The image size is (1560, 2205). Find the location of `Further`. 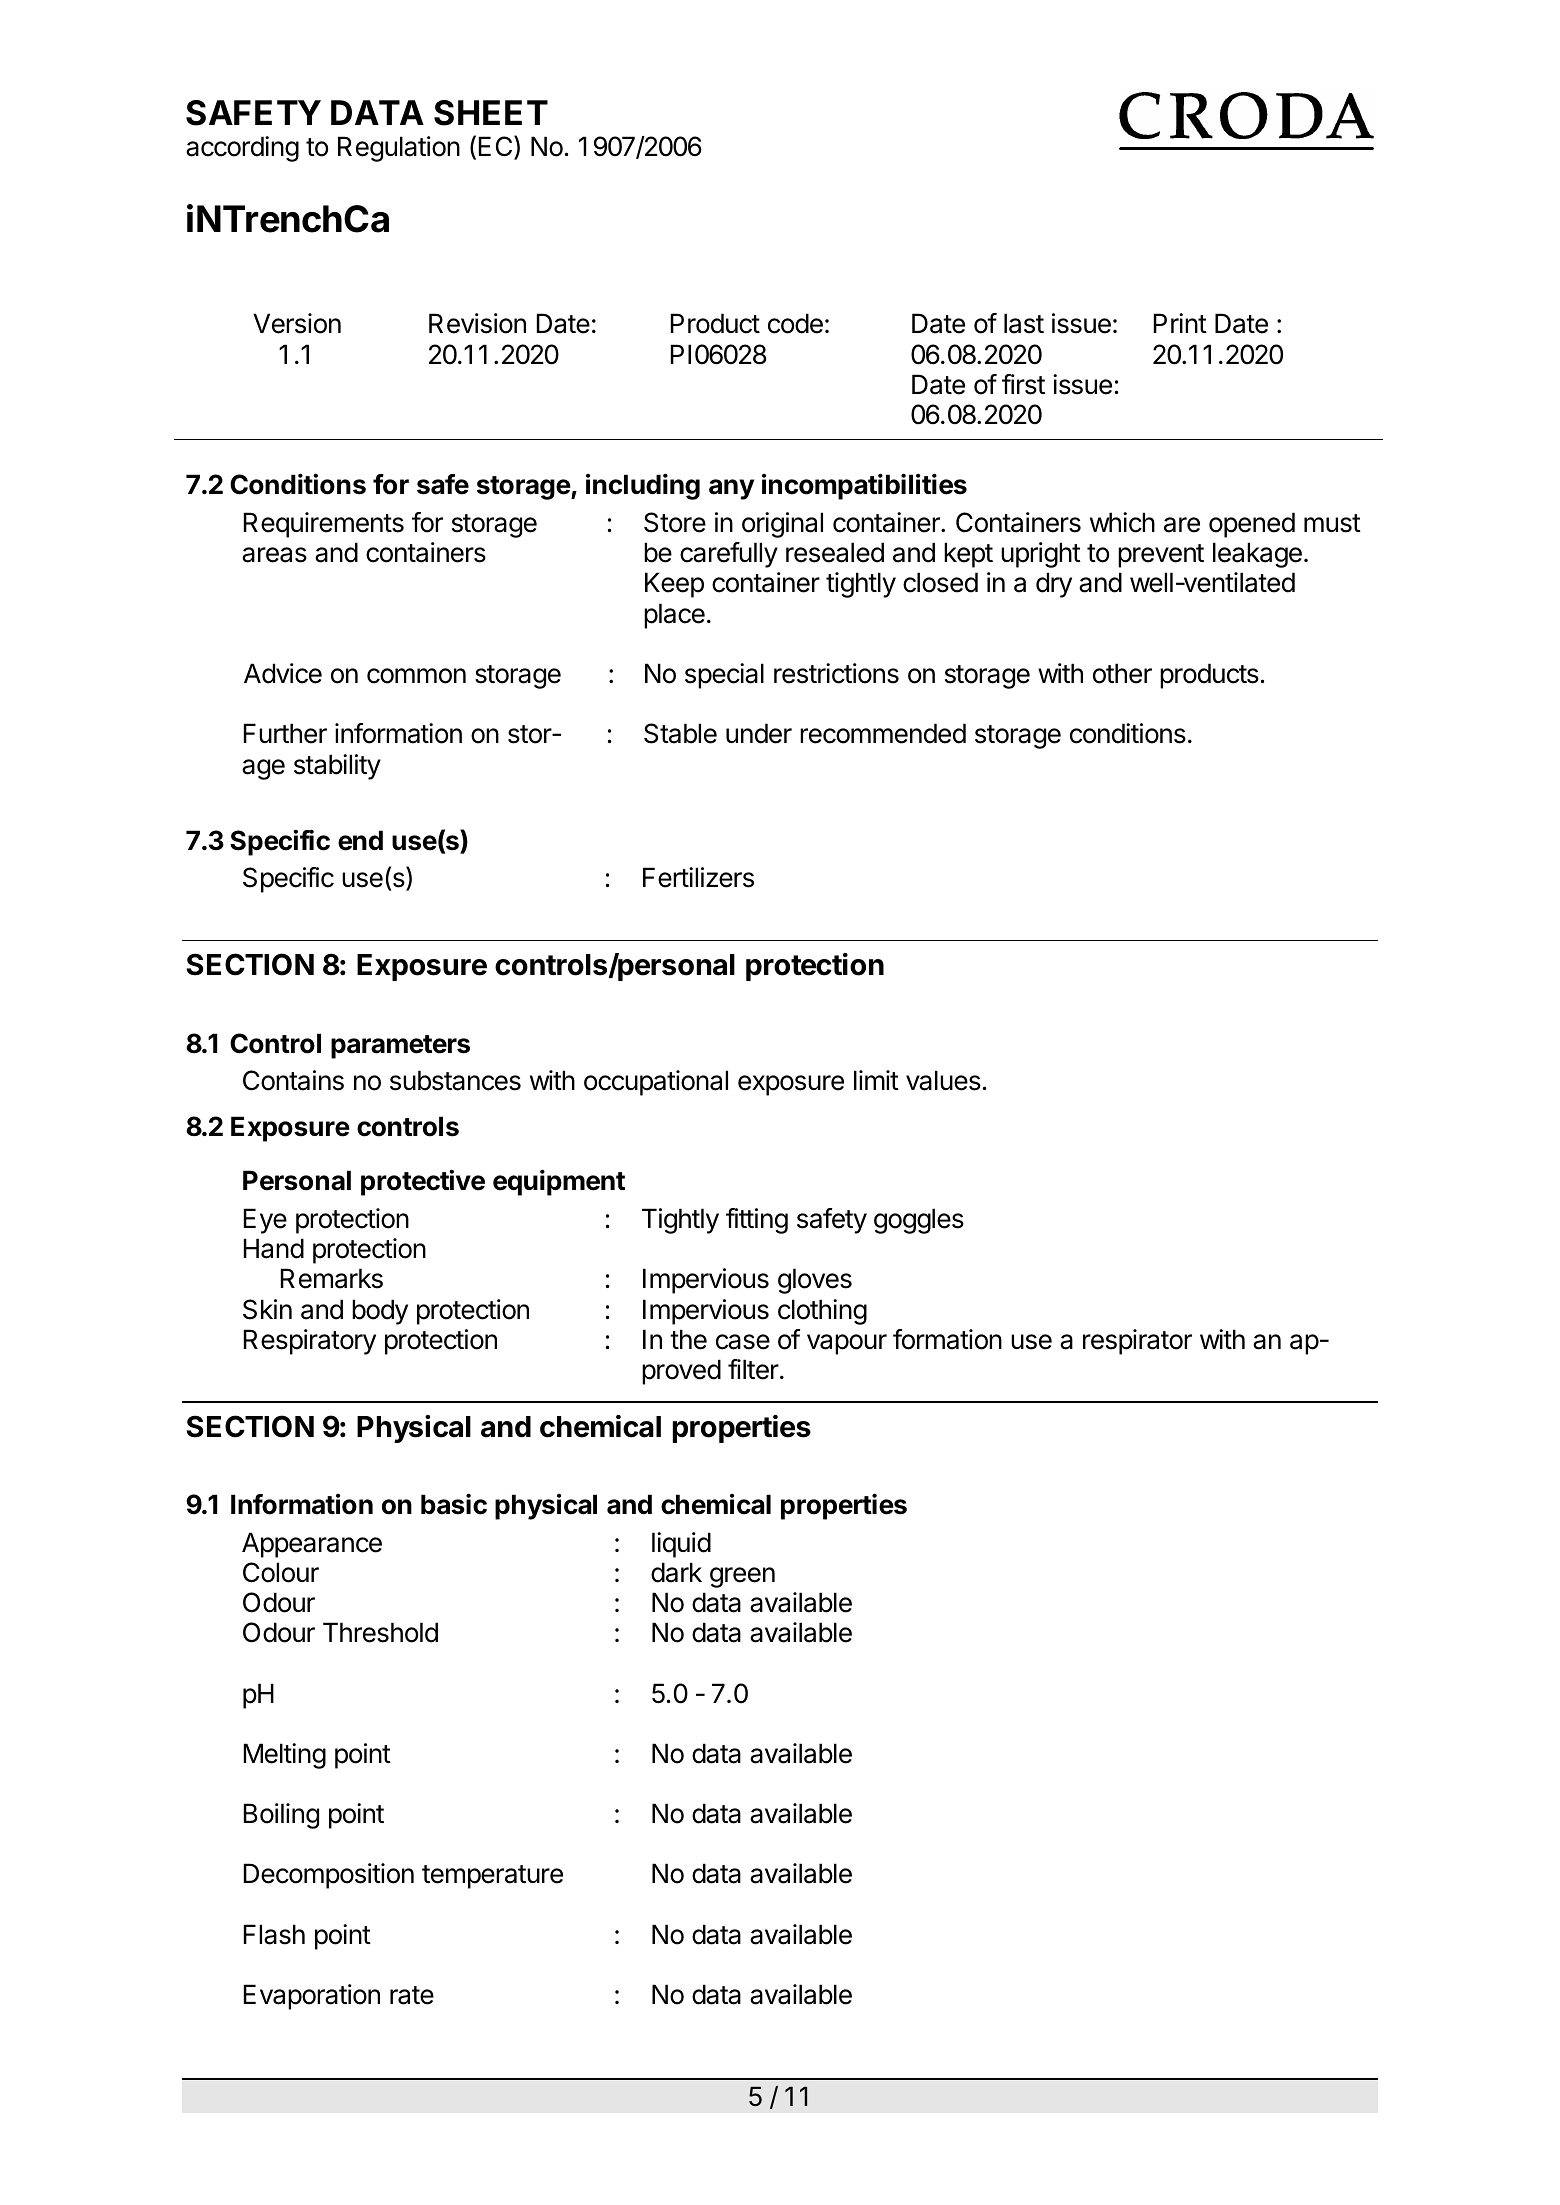

Further is located at coordinates (285, 733).
